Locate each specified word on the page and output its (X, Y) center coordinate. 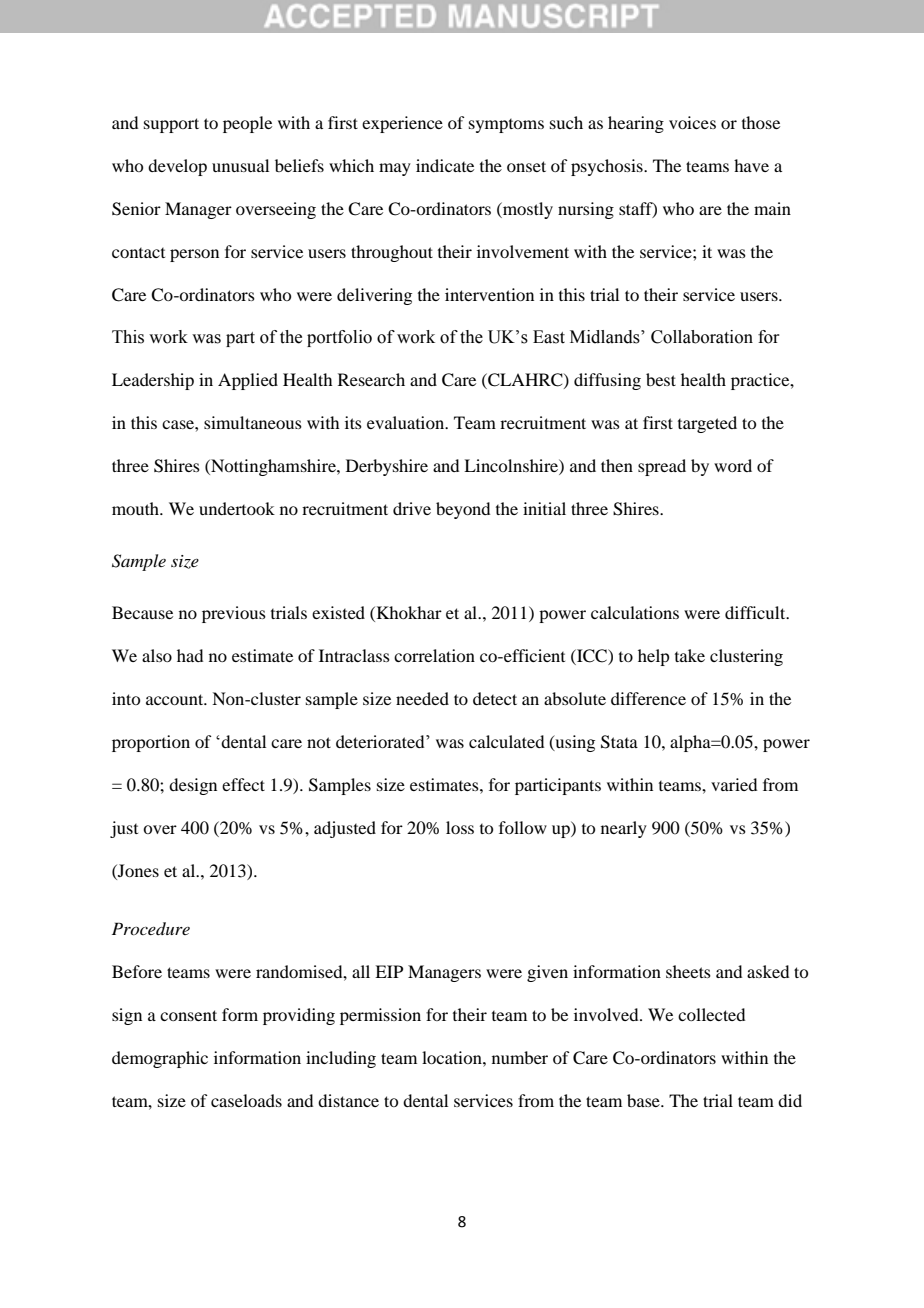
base (644, 1100)
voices (692, 122)
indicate (445, 165)
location (453, 1057)
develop (177, 167)
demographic (160, 1059)
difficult (756, 612)
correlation (434, 655)
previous (234, 614)
